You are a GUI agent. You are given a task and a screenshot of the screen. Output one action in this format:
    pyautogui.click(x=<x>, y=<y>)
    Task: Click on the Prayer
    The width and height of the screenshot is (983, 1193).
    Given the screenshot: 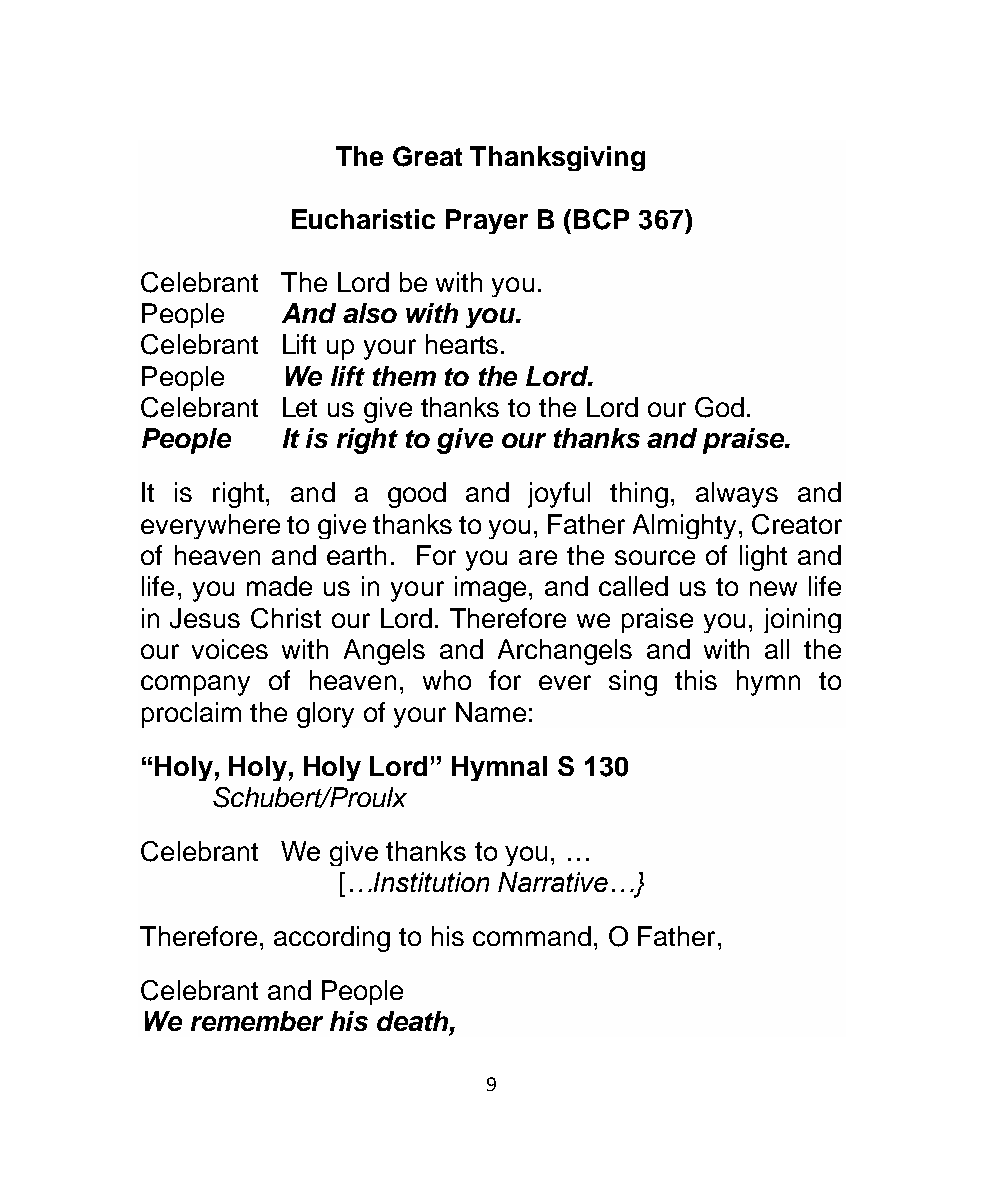 What is the action you would take?
    pyautogui.click(x=487, y=221)
